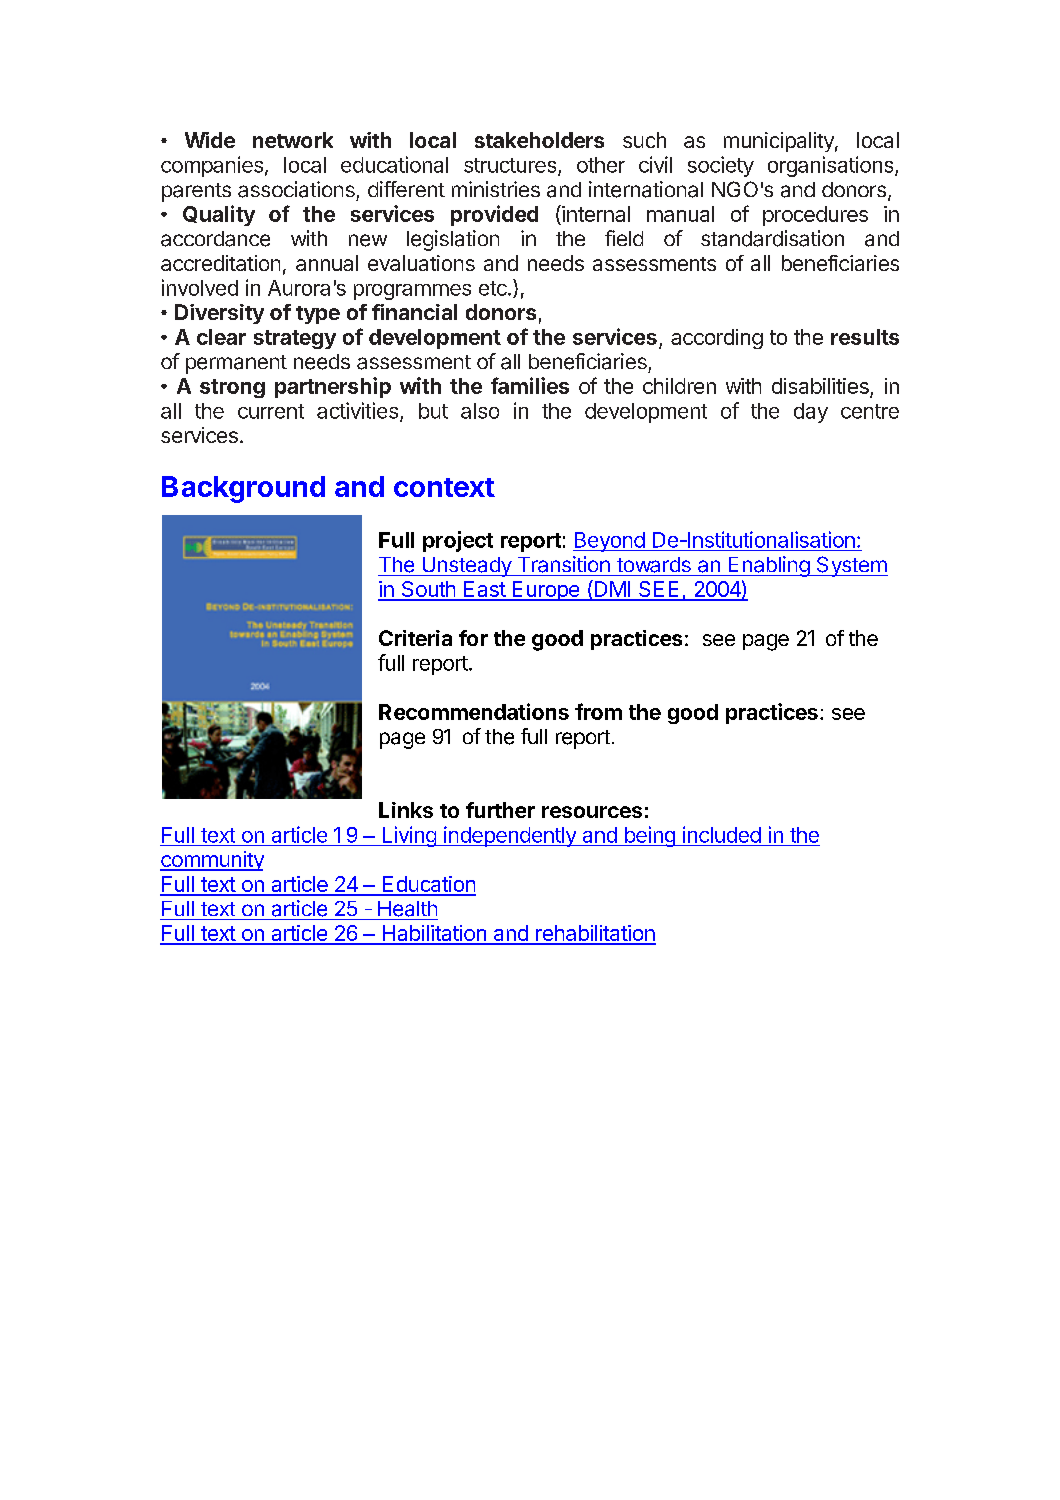 This document has height=1500, width=1060. Describe the element at coordinates (511, 166) in the document. I see `structures` at that location.
